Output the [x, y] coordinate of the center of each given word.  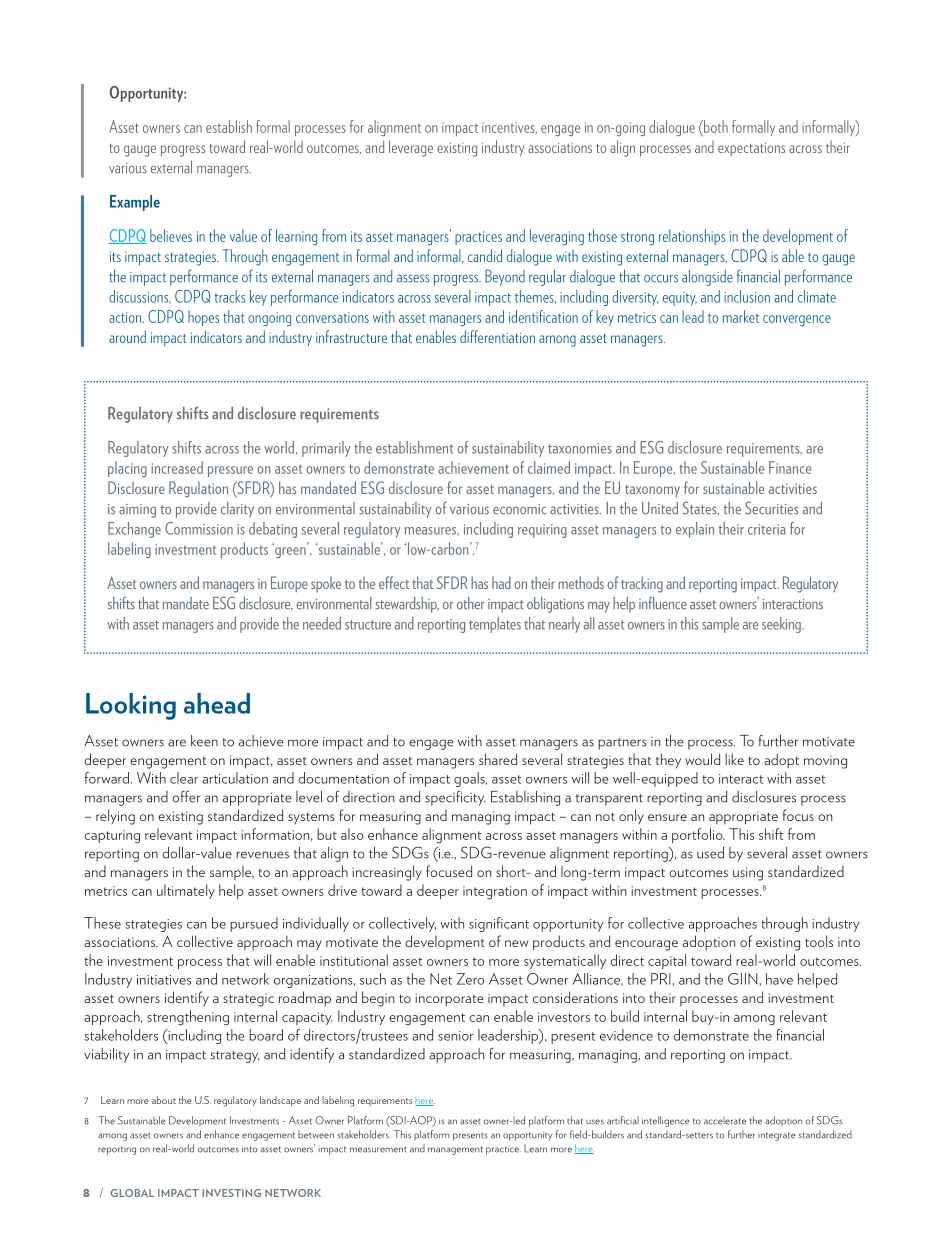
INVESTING [232, 1193]
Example [135, 203]
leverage [411, 148]
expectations [751, 149]
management [455, 1150]
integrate [777, 1136]
